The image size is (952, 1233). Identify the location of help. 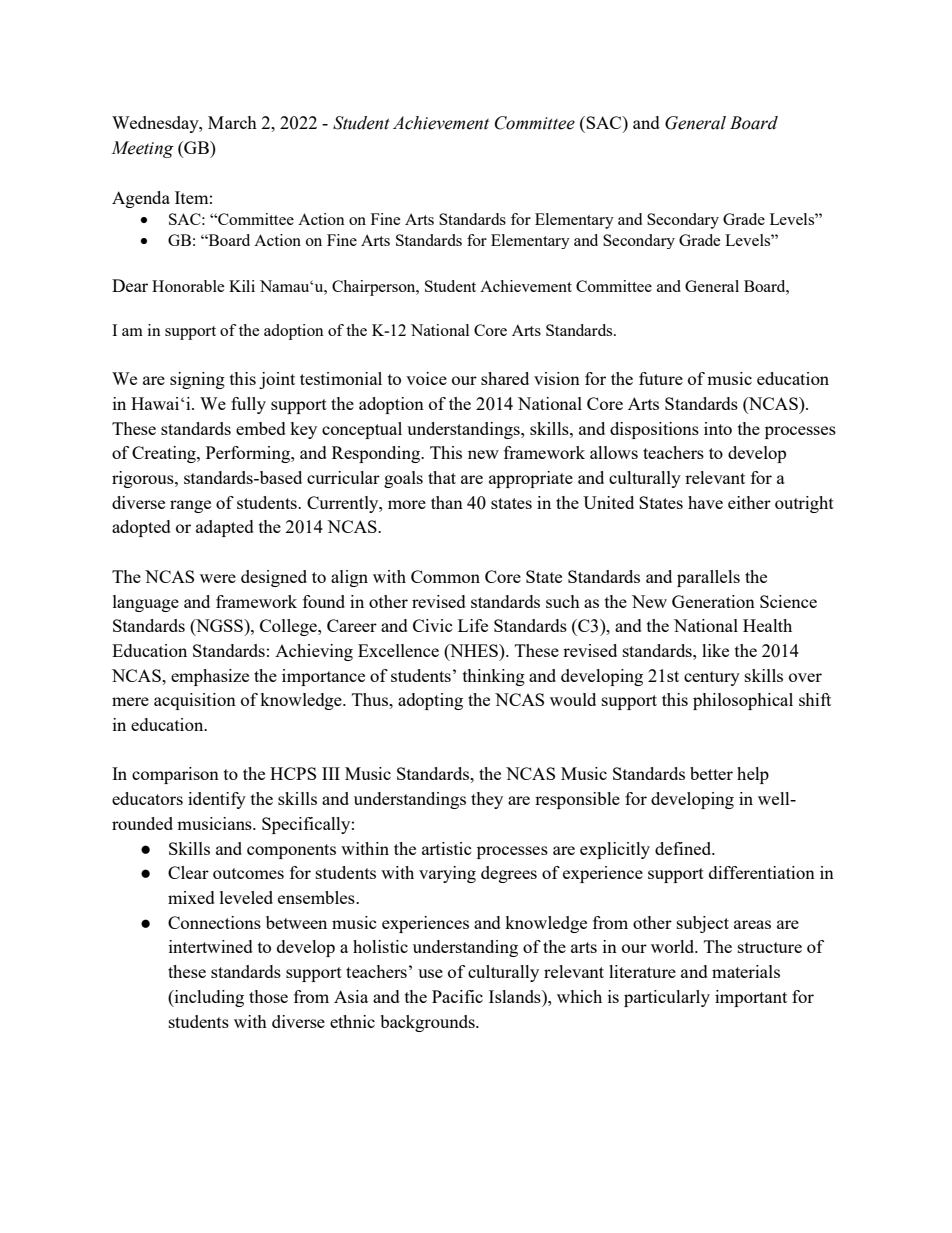
(753, 775).
